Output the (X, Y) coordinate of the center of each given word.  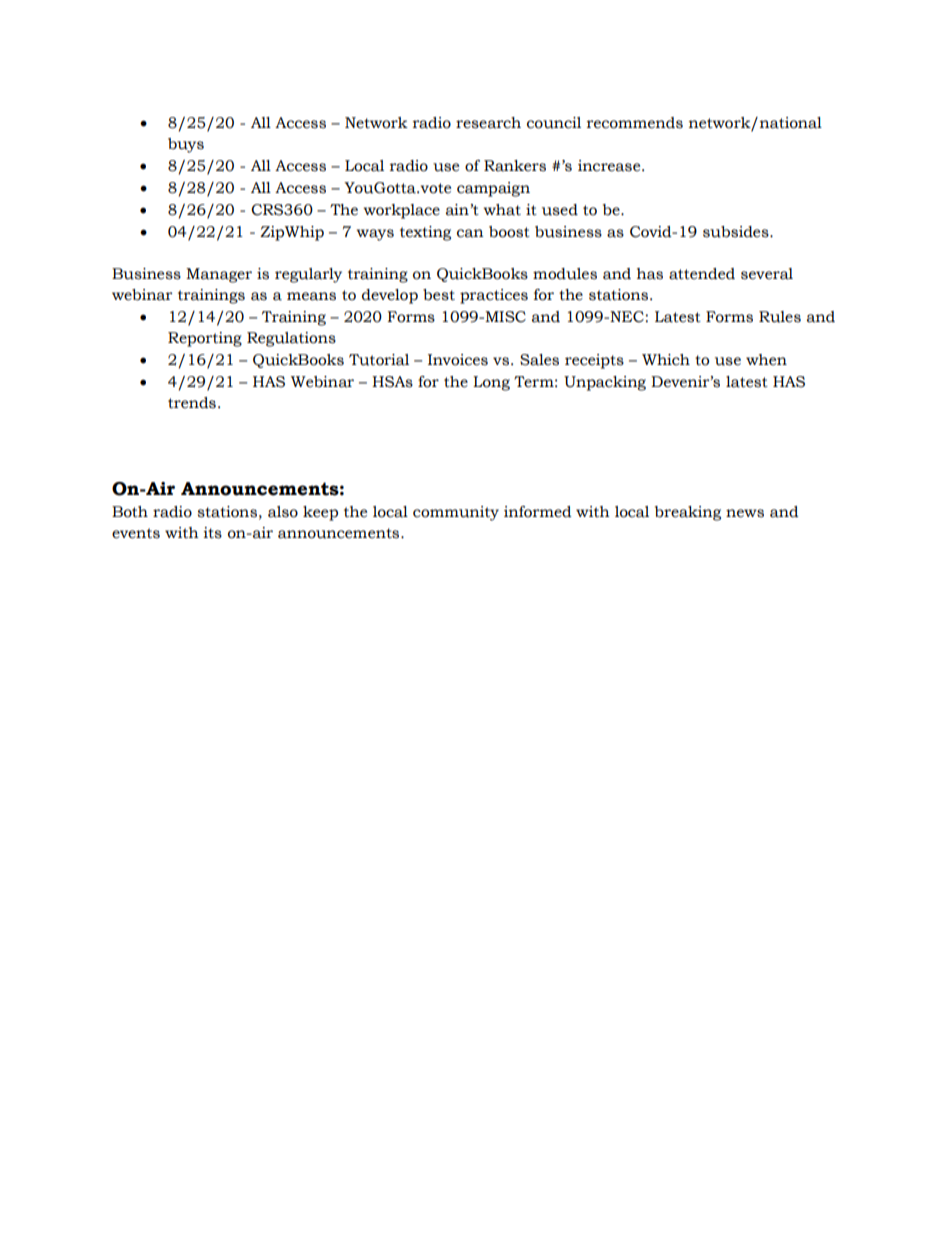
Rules (780, 317)
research (488, 123)
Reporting (205, 339)
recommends (635, 123)
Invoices (458, 360)
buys (186, 145)
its (212, 533)
